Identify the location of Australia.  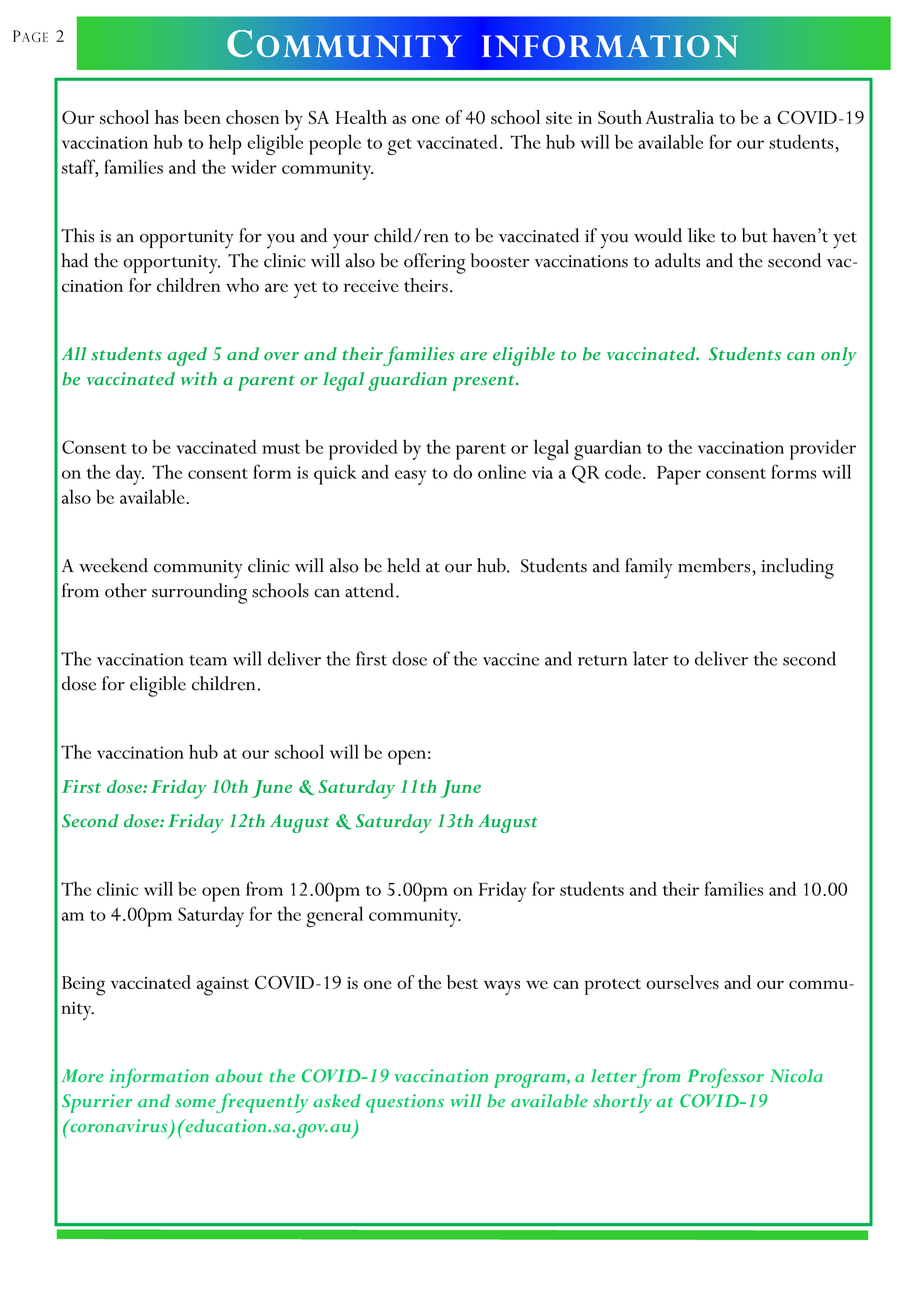
(680, 117).
